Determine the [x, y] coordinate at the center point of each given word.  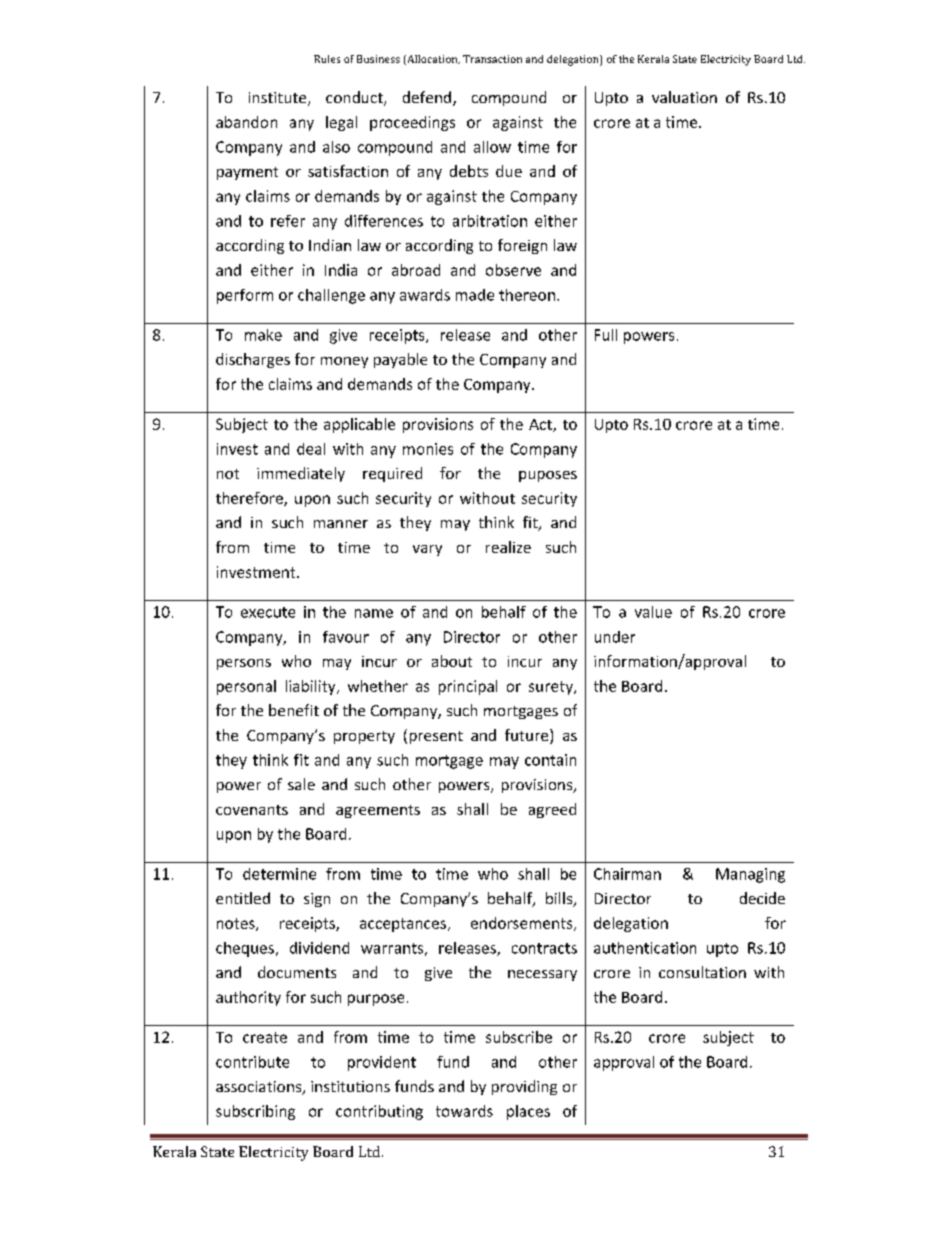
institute [279, 99]
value [653, 612]
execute [268, 612]
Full [606, 335]
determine [279, 874]
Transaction [492, 59]
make [263, 335]
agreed [552, 810]
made [475, 295]
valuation [684, 97]
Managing [750, 875]
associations [260, 1088]
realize [508, 547]
